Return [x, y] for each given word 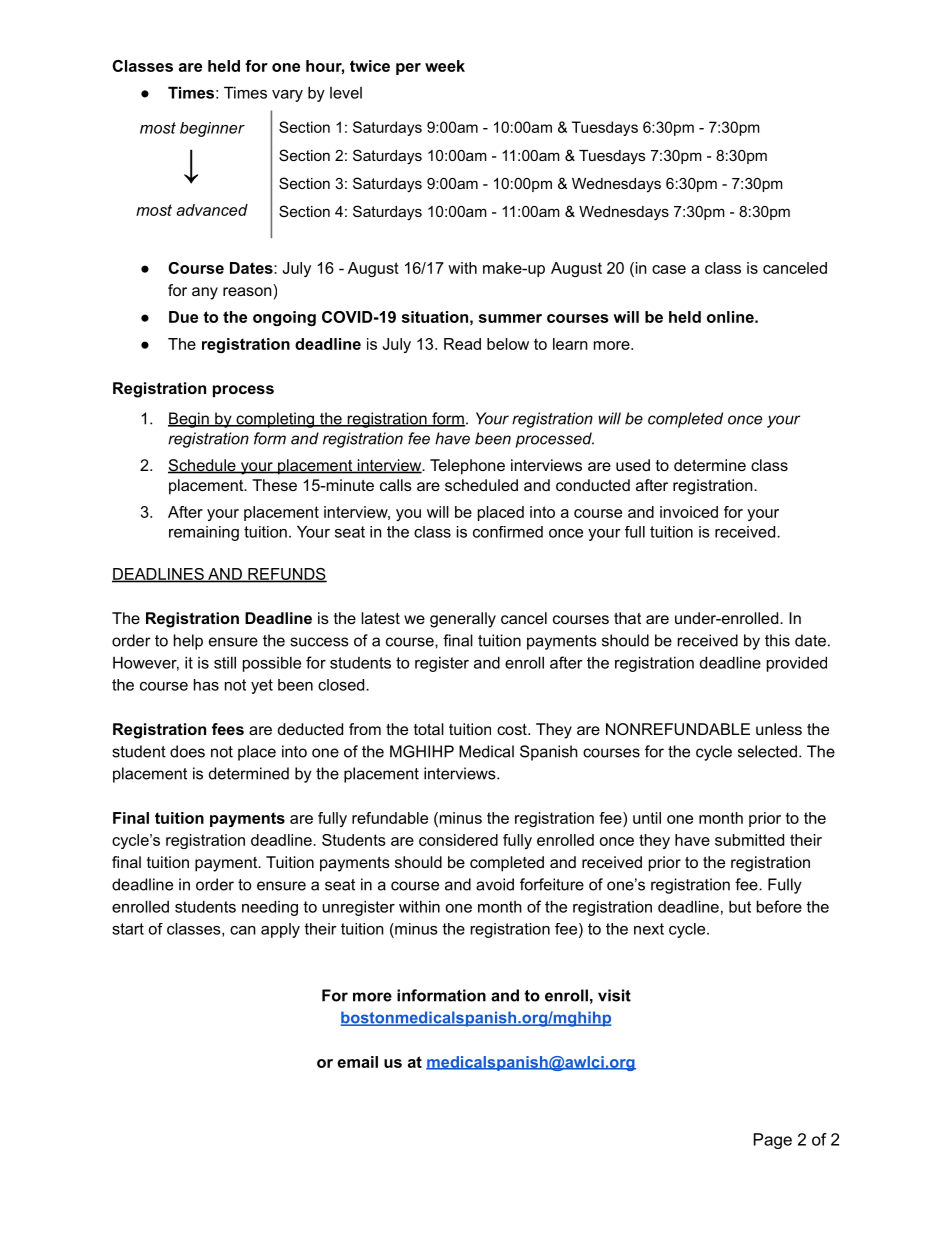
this [777, 640]
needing [270, 908]
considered [458, 840]
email [357, 1062]
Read [462, 344]
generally [463, 620]
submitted [749, 840]
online [730, 317]
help [188, 642]
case [669, 269]
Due [183, 317]
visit [614, 995]
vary [287, 96]
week [445, 66]
